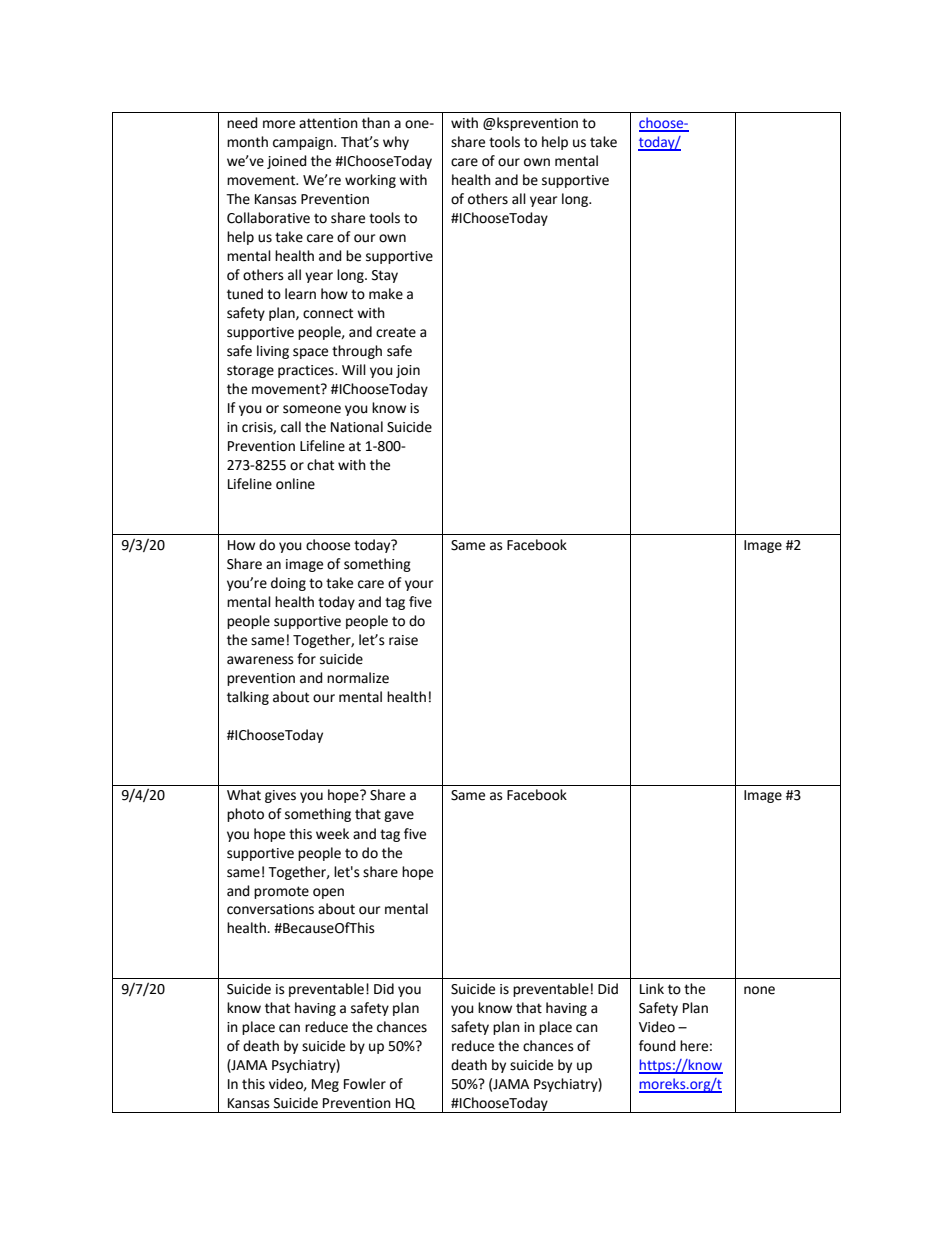  I want to click on attention, so click(328, 123).
